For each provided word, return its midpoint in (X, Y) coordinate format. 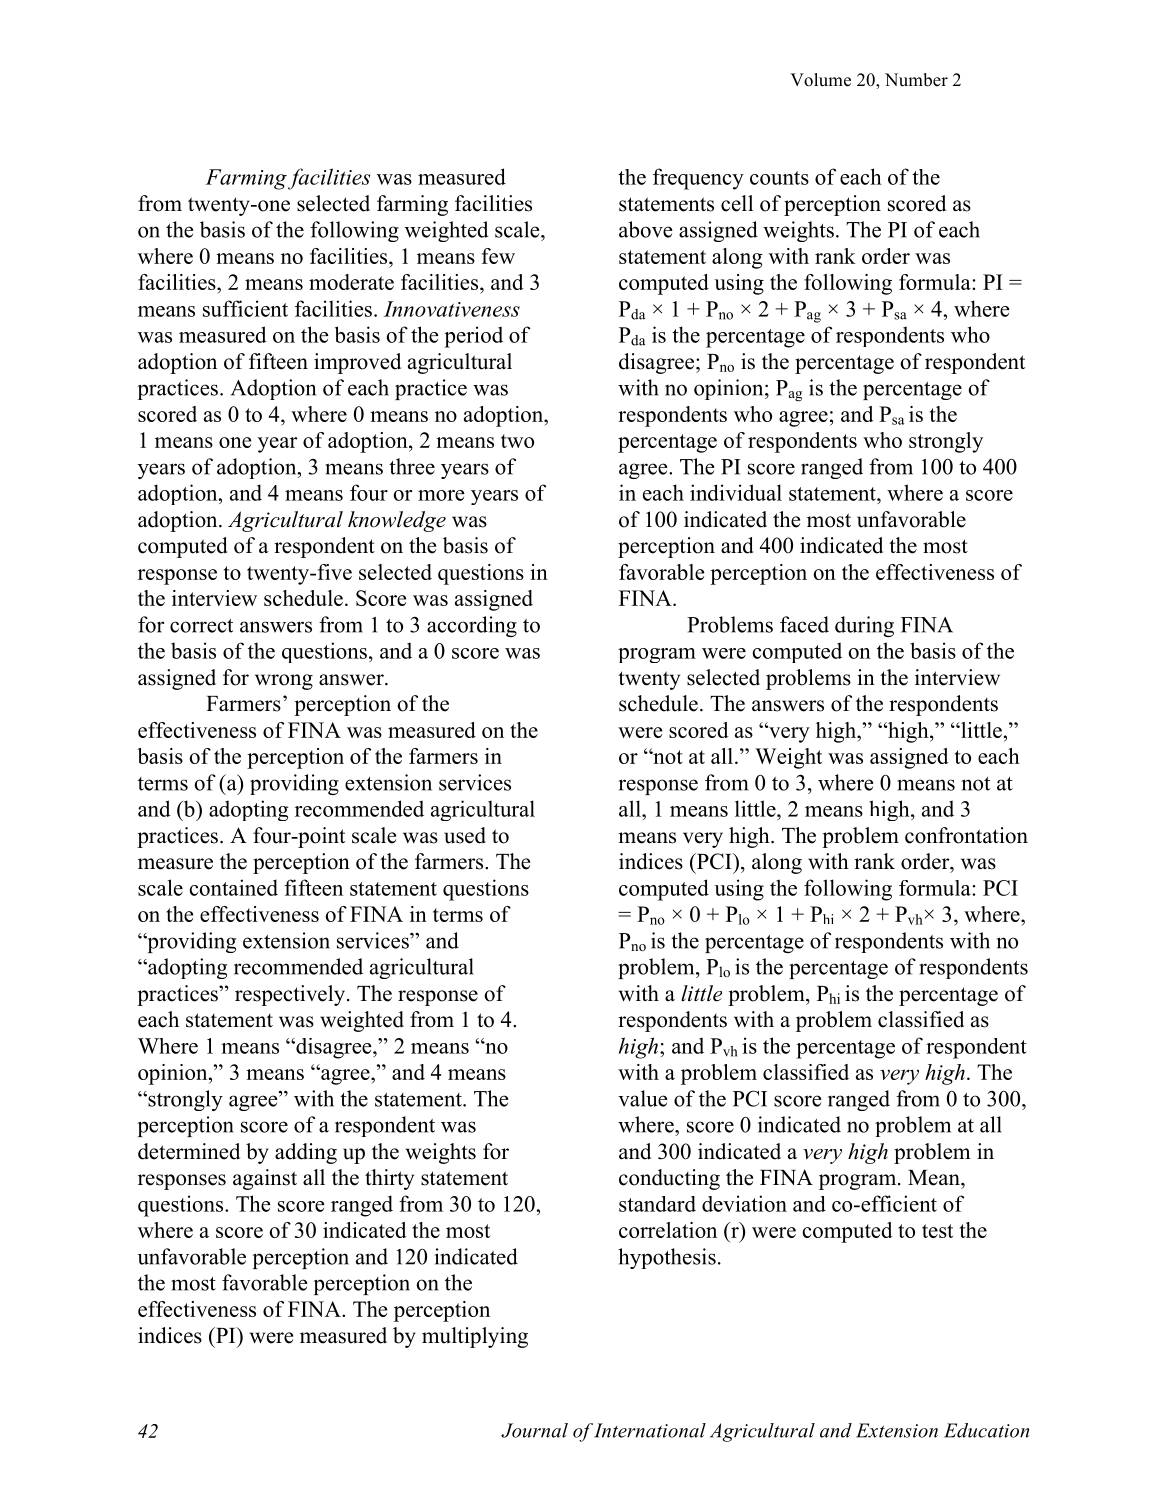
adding (306, 1153)
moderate (351, 282)
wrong (284, 682)
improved (357, 363)
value (643, 1098)
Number (916, 80)
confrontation (966, 835)
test (937, 1231)
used (465, 835)
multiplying (475, 1337)
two (517, 441)
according (472, 626)
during (864, 626)
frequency (698, 179)
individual (736, 492)
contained (233, 887)
